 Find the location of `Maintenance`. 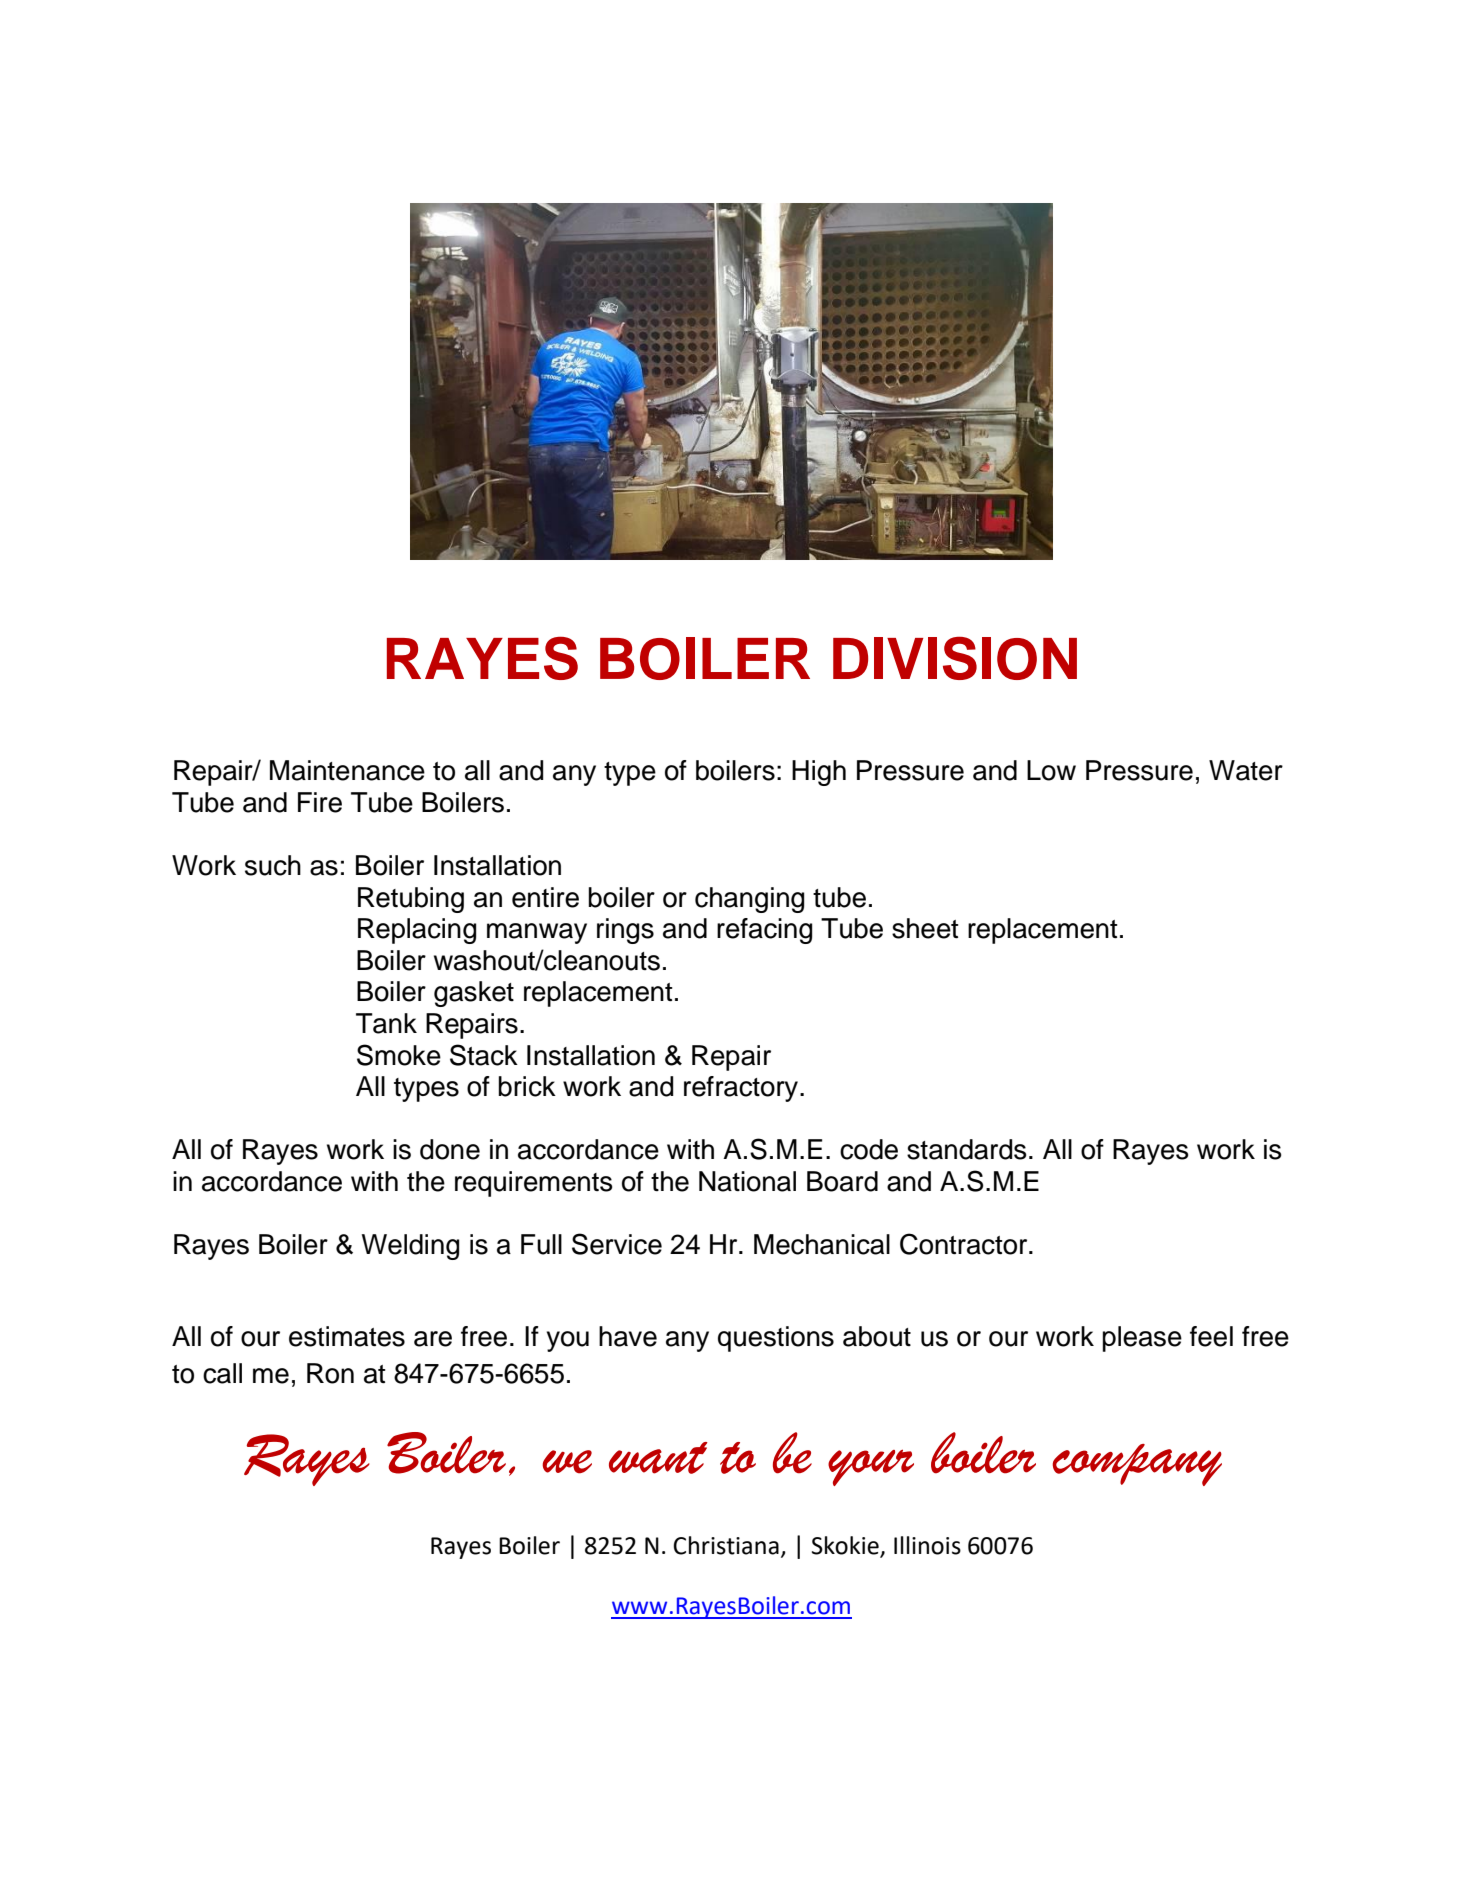

Maintenance is located at coordinates (347, 770).
